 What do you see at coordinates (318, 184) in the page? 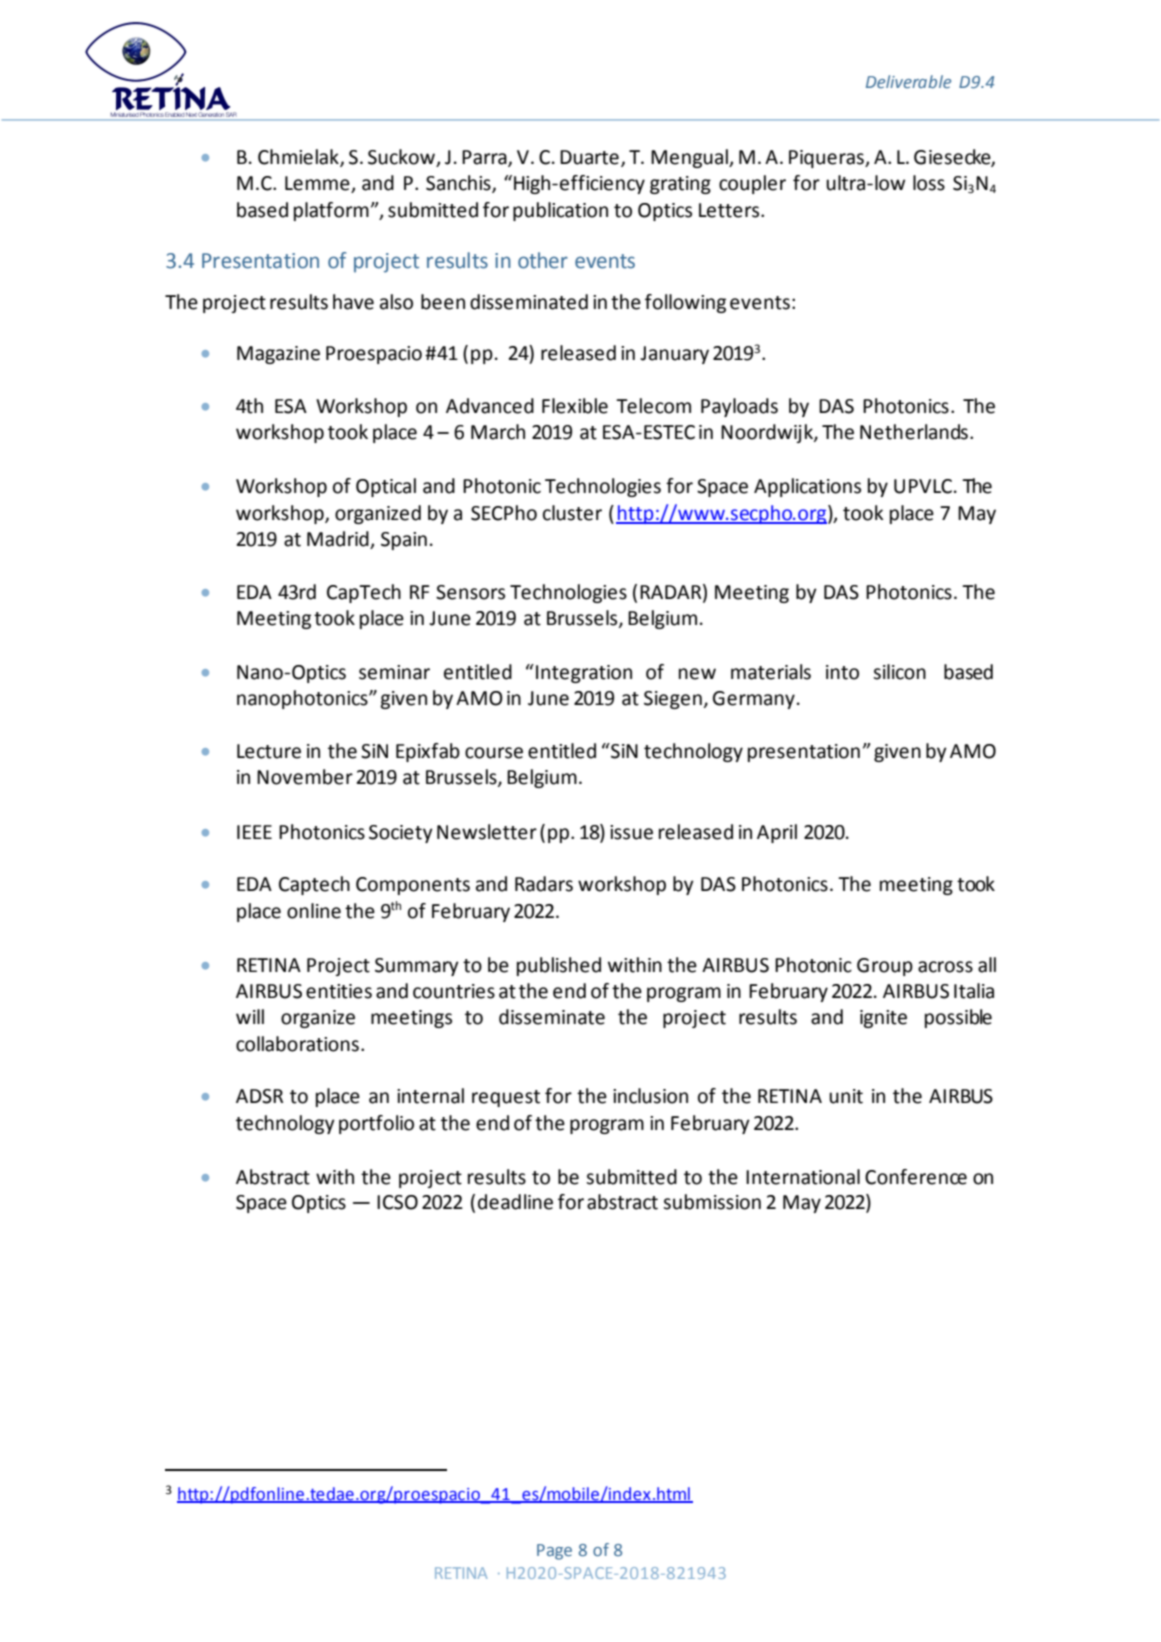
I see `Lemme` at bounding box center [318, 184].
